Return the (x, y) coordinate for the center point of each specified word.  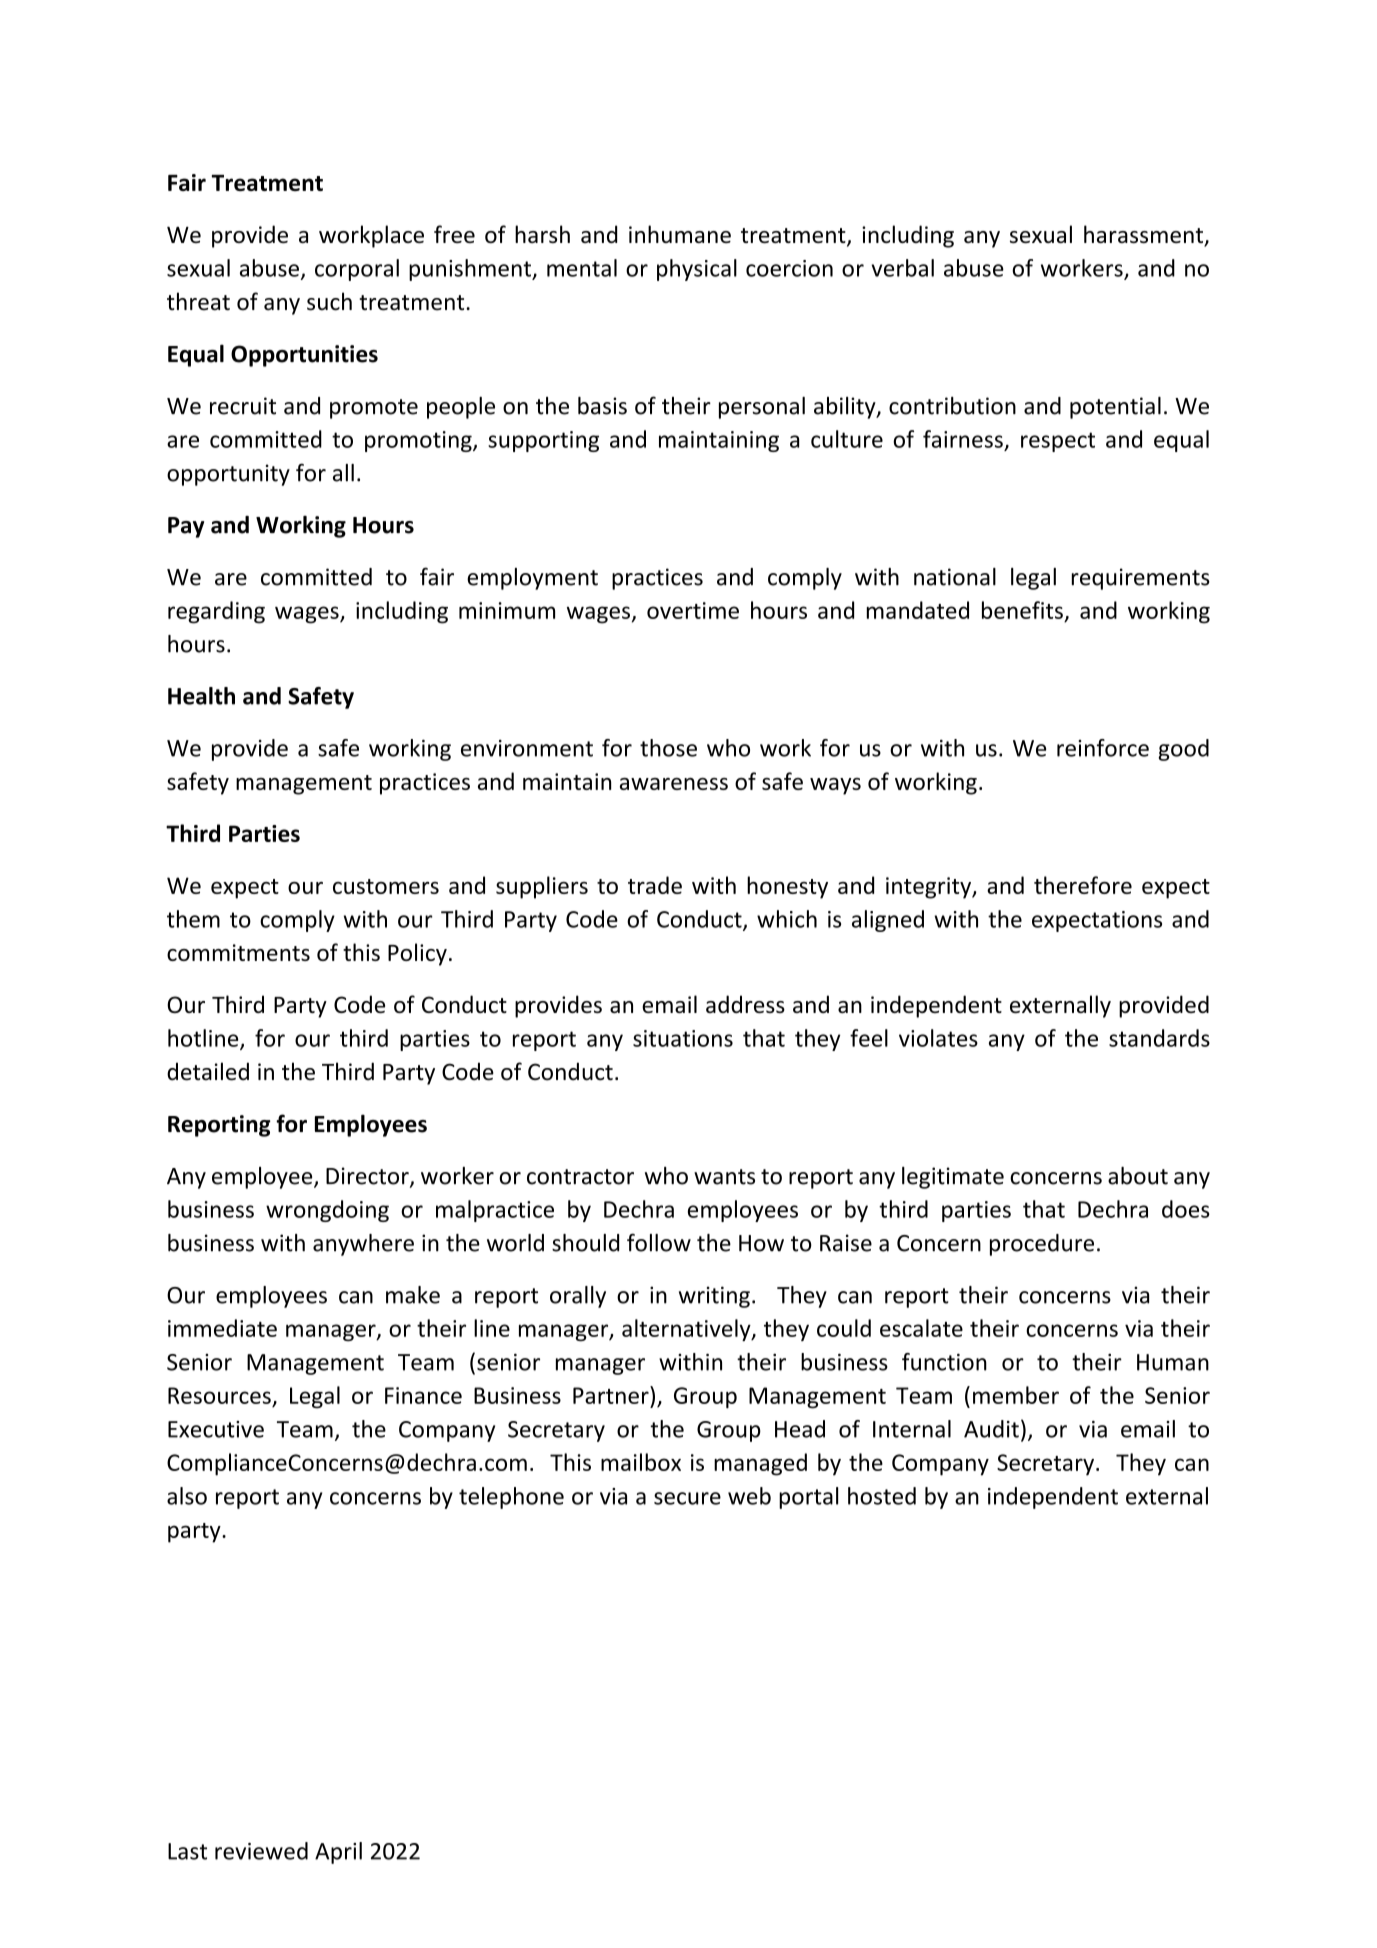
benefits (1022, 610)
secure (687, 1498)
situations (683, 1038)
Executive (216, 1429)
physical (697, 270)
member (1016, 1395)
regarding (216, 612)
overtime (693, 610)
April (338, 1853)
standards (1159, 1038)
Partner (612, 1395)
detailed (208, 1071)
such (329, 301)
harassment (1145, 235)
